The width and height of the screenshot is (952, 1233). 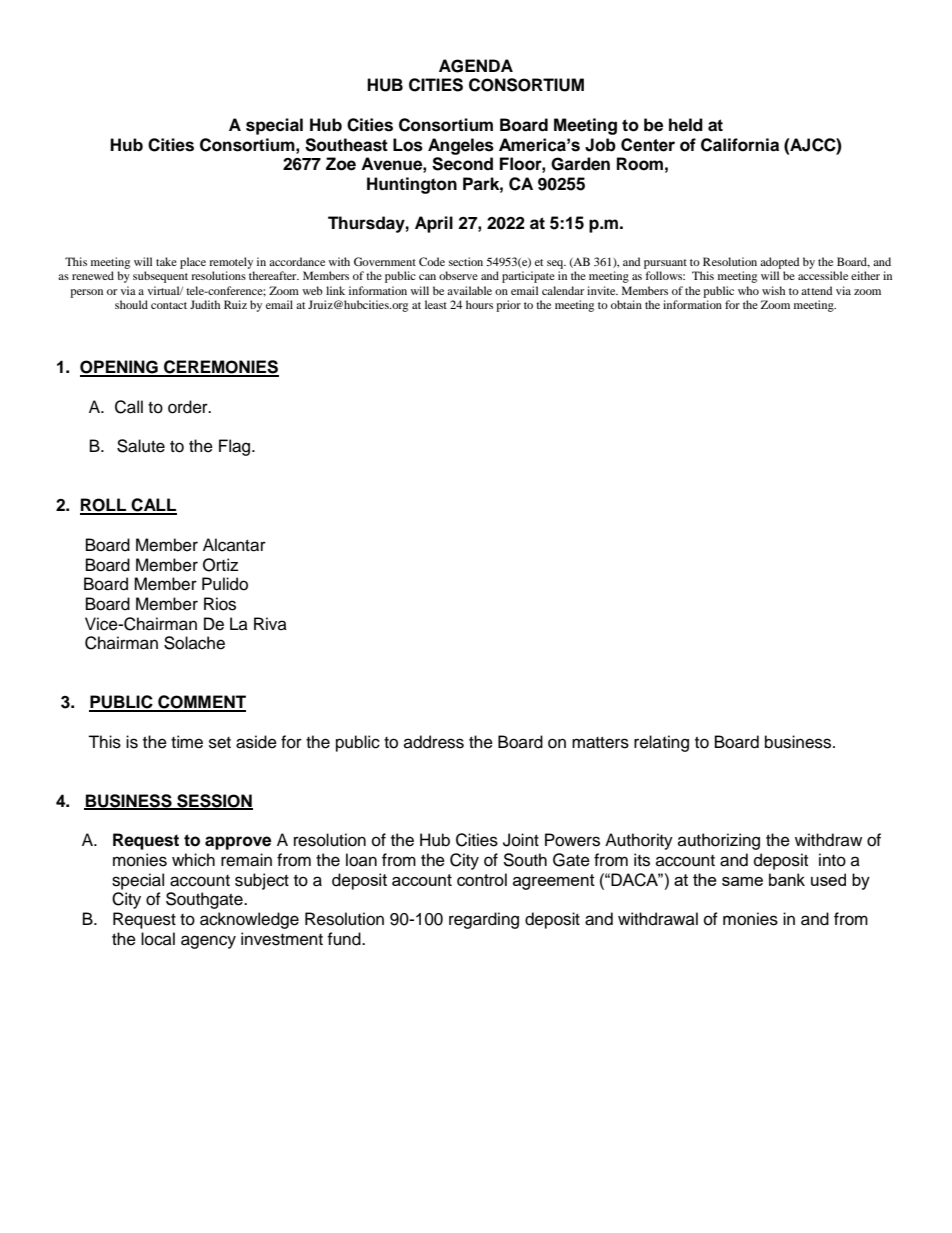 I want to click on OPENING, so click(x=120, y=368).
